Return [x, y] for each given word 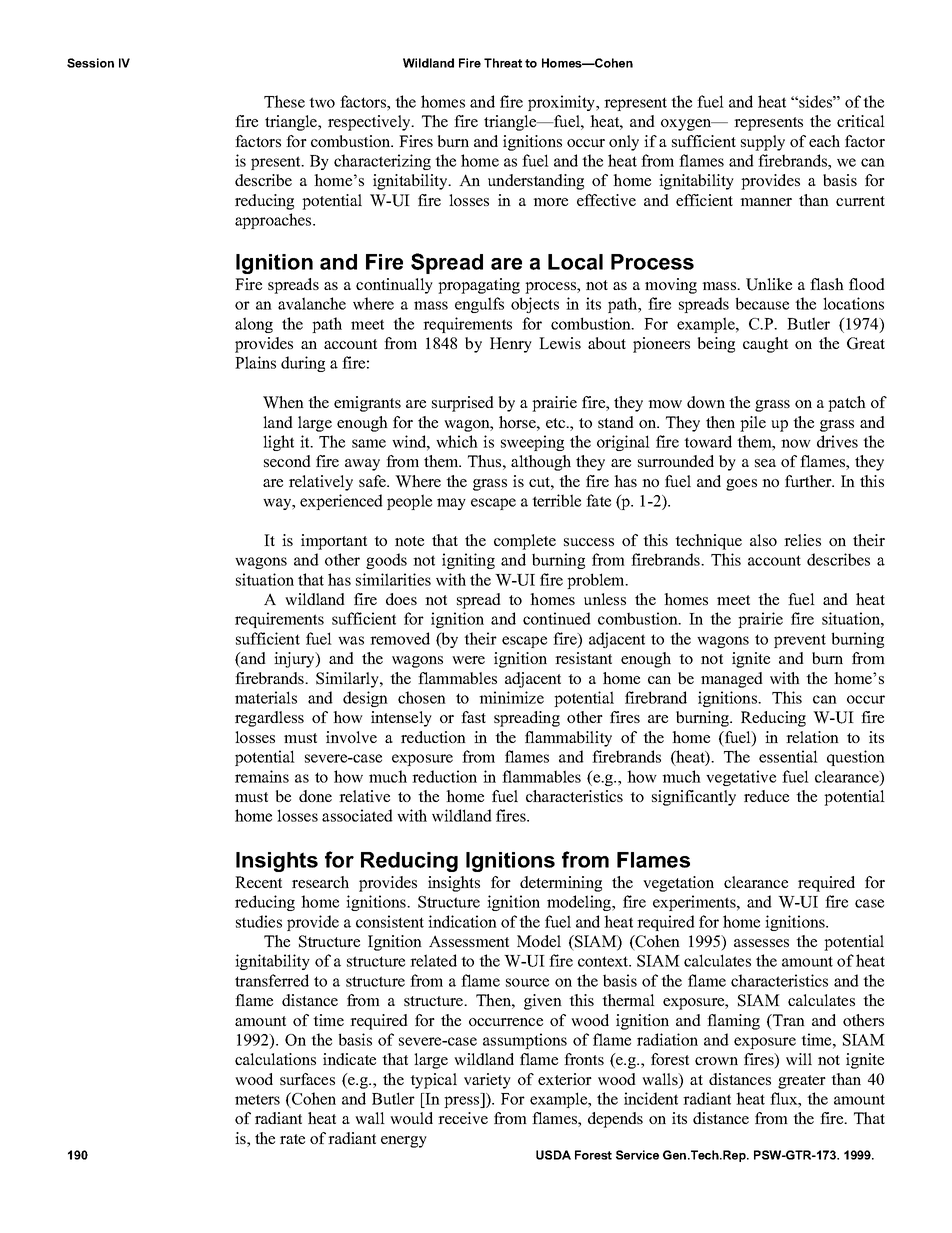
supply [763, 143]
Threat [503, 63]
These [284, 101]
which [457, 441]
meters [257, 1099]
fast [473, 717]
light [278, 443]
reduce [766, 796]
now [796, 443]
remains [262, 776]
